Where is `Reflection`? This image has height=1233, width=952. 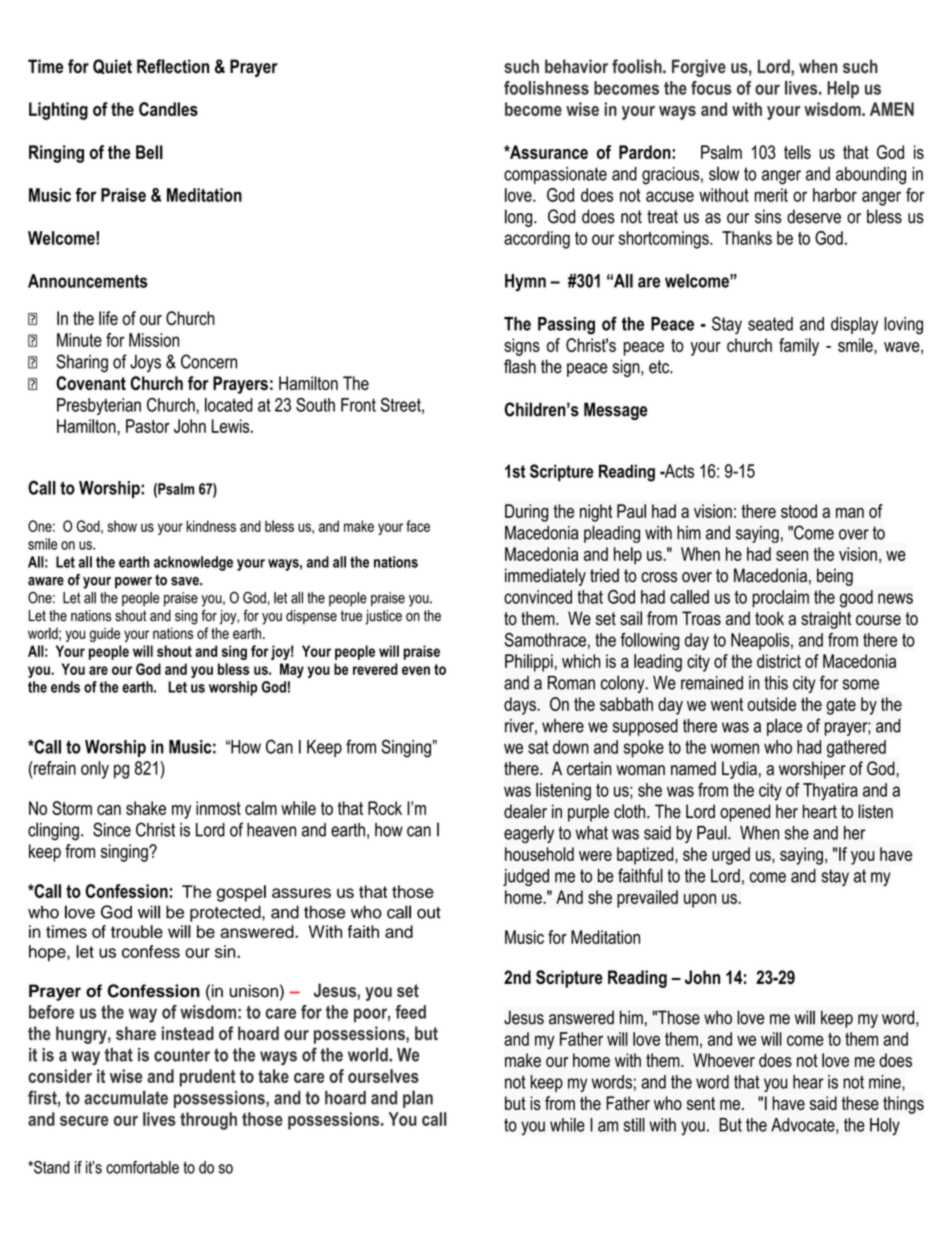 Reflection is located at coordinates (173, 66).
